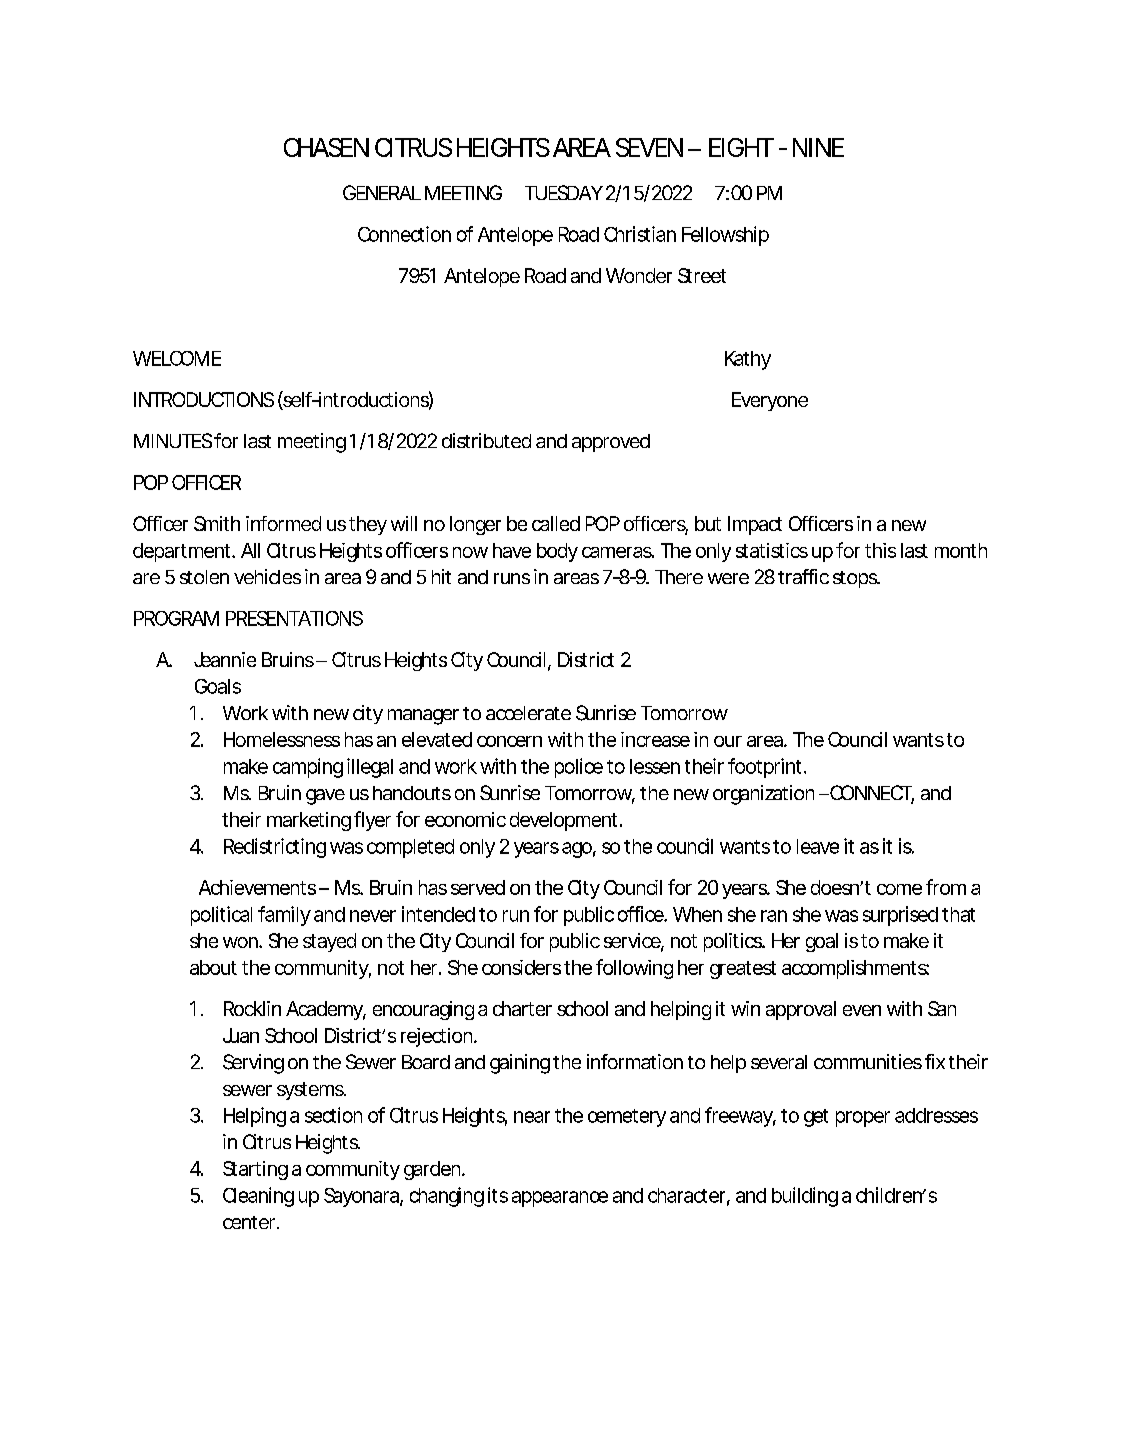 The image size is (1125, 1456). What do you see at coordinates (528, 713) in the image?
I see `accelerate` at bounding box center [528, 713].
